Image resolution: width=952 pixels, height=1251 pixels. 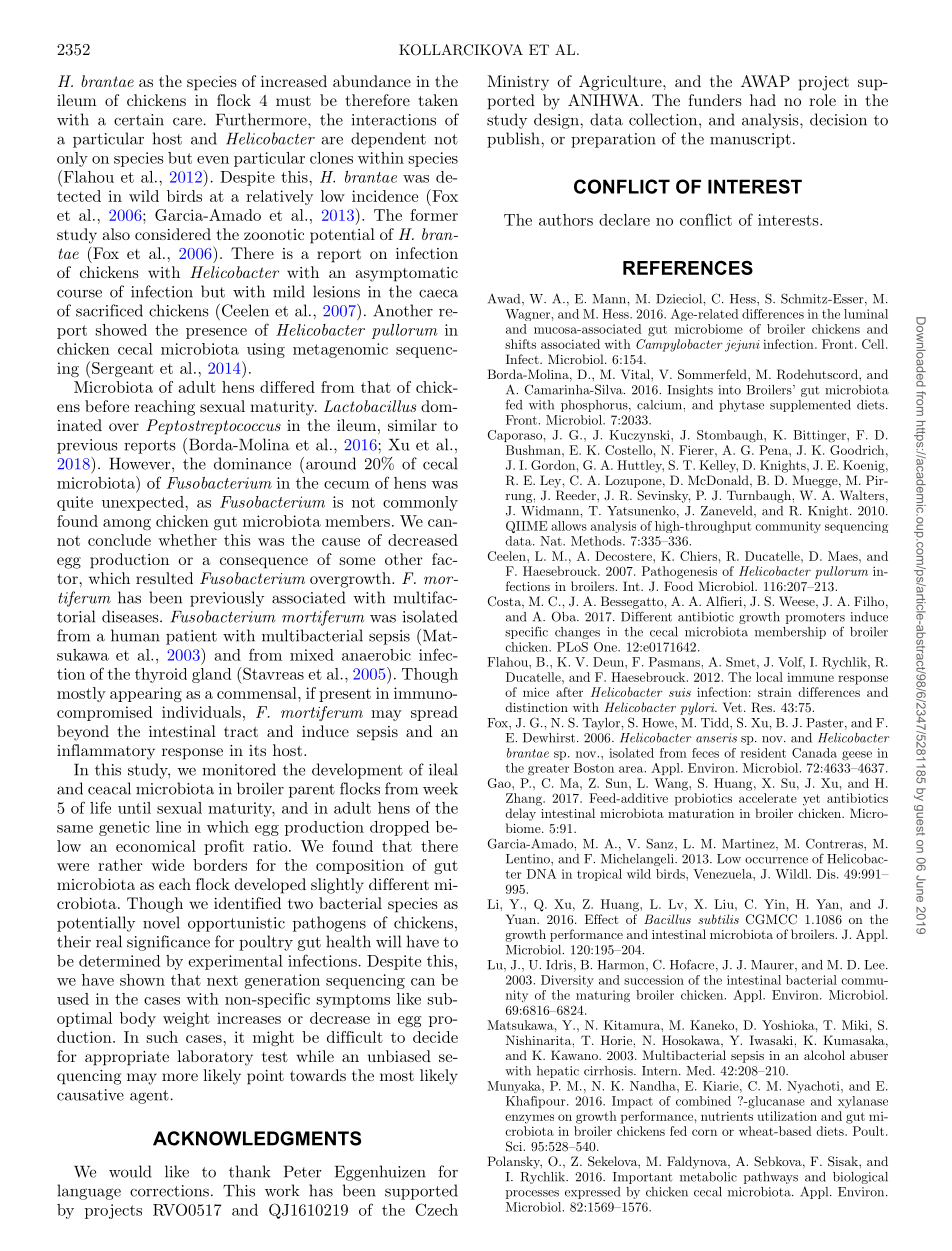 I want to click on novel, so click(x=161, y=922).
